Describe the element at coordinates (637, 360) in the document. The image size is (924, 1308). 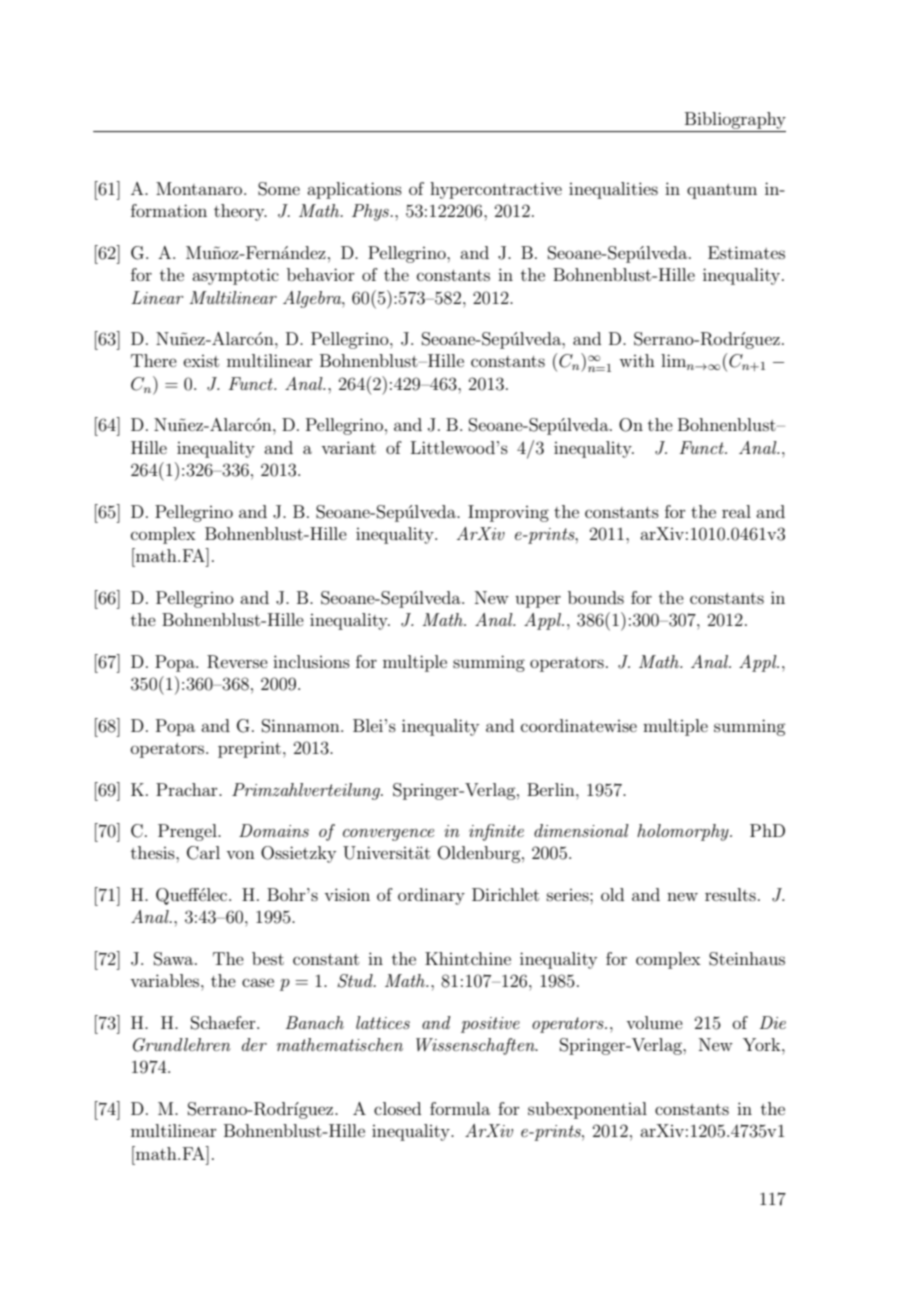
I see `with` at that location.
